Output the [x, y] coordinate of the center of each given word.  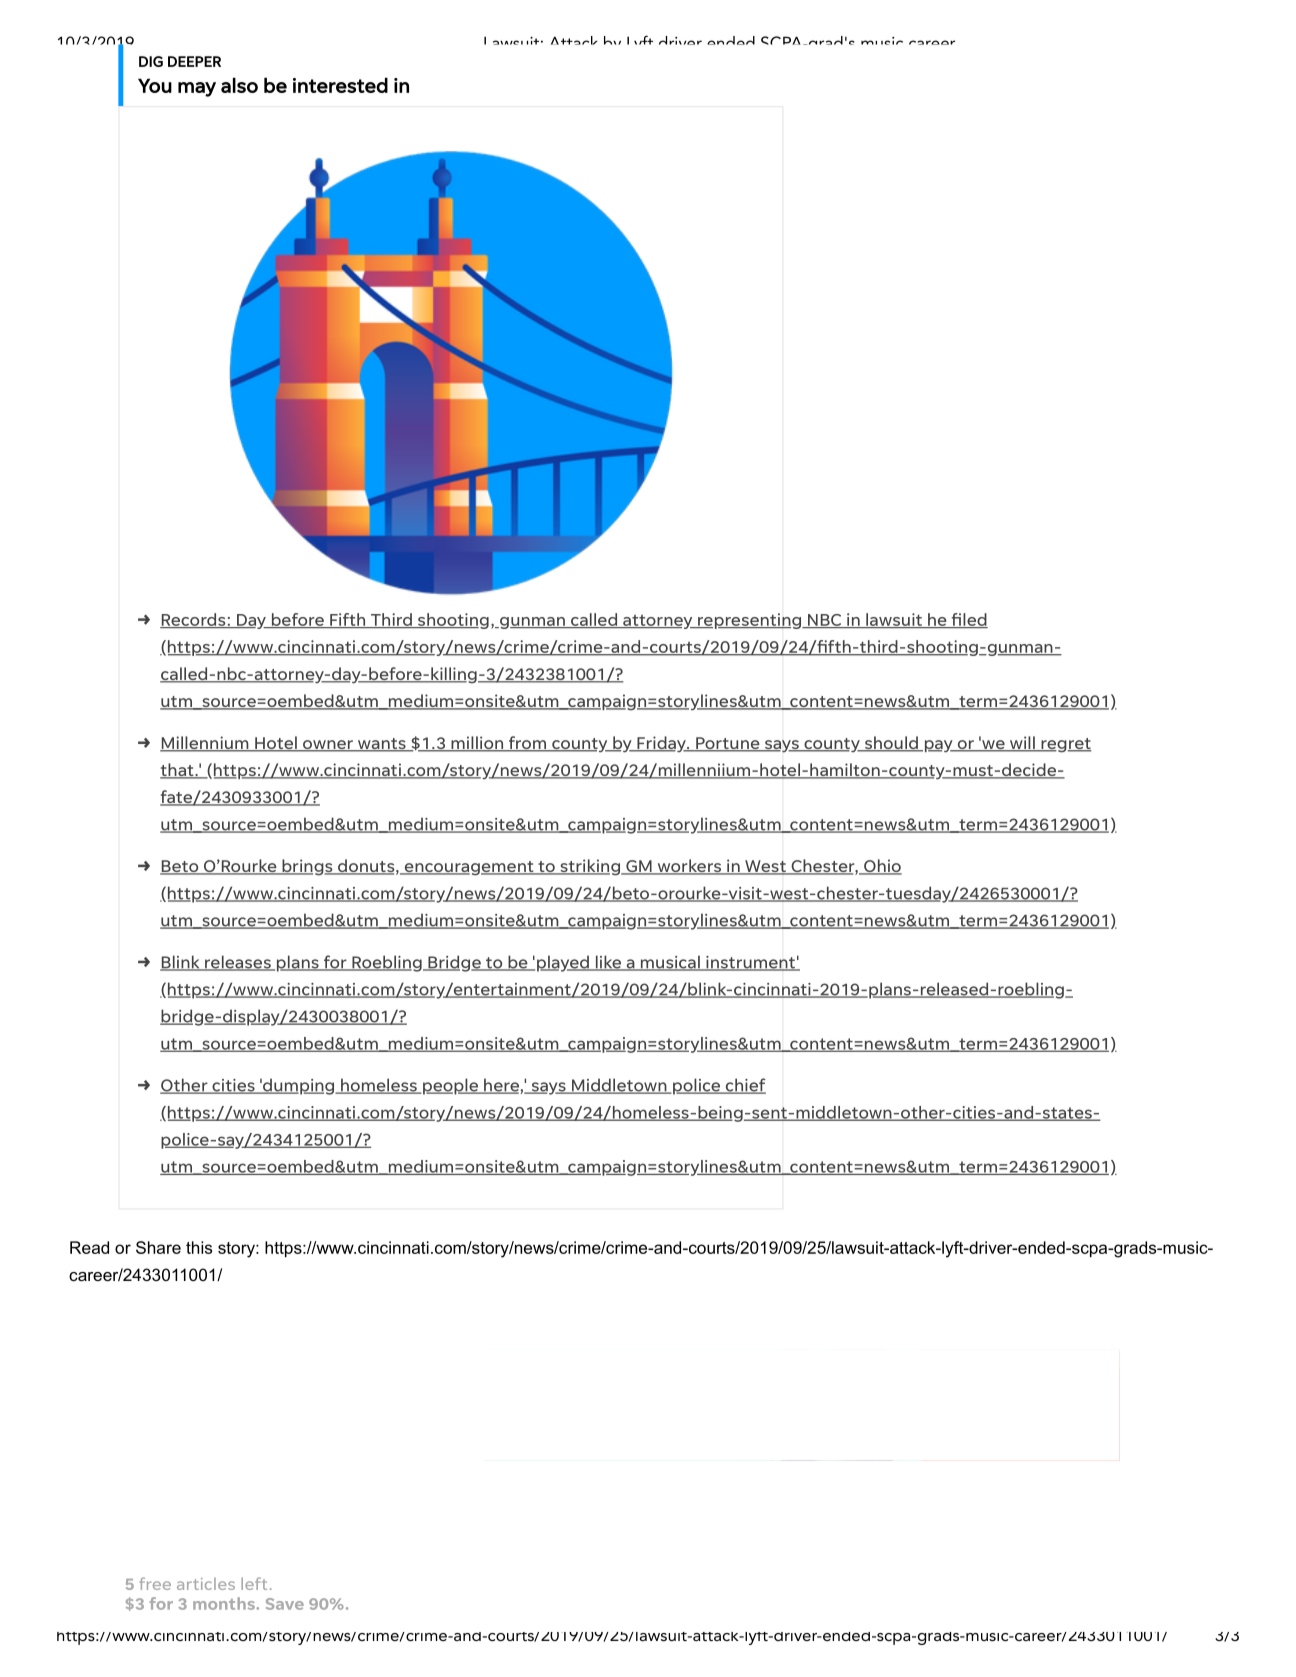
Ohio [882, 867]
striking [590, 867]
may [197, 89]
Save [285, 1604]
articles [206, 1584]
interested [340, 85]
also [239, 85]
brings [307, 867]
